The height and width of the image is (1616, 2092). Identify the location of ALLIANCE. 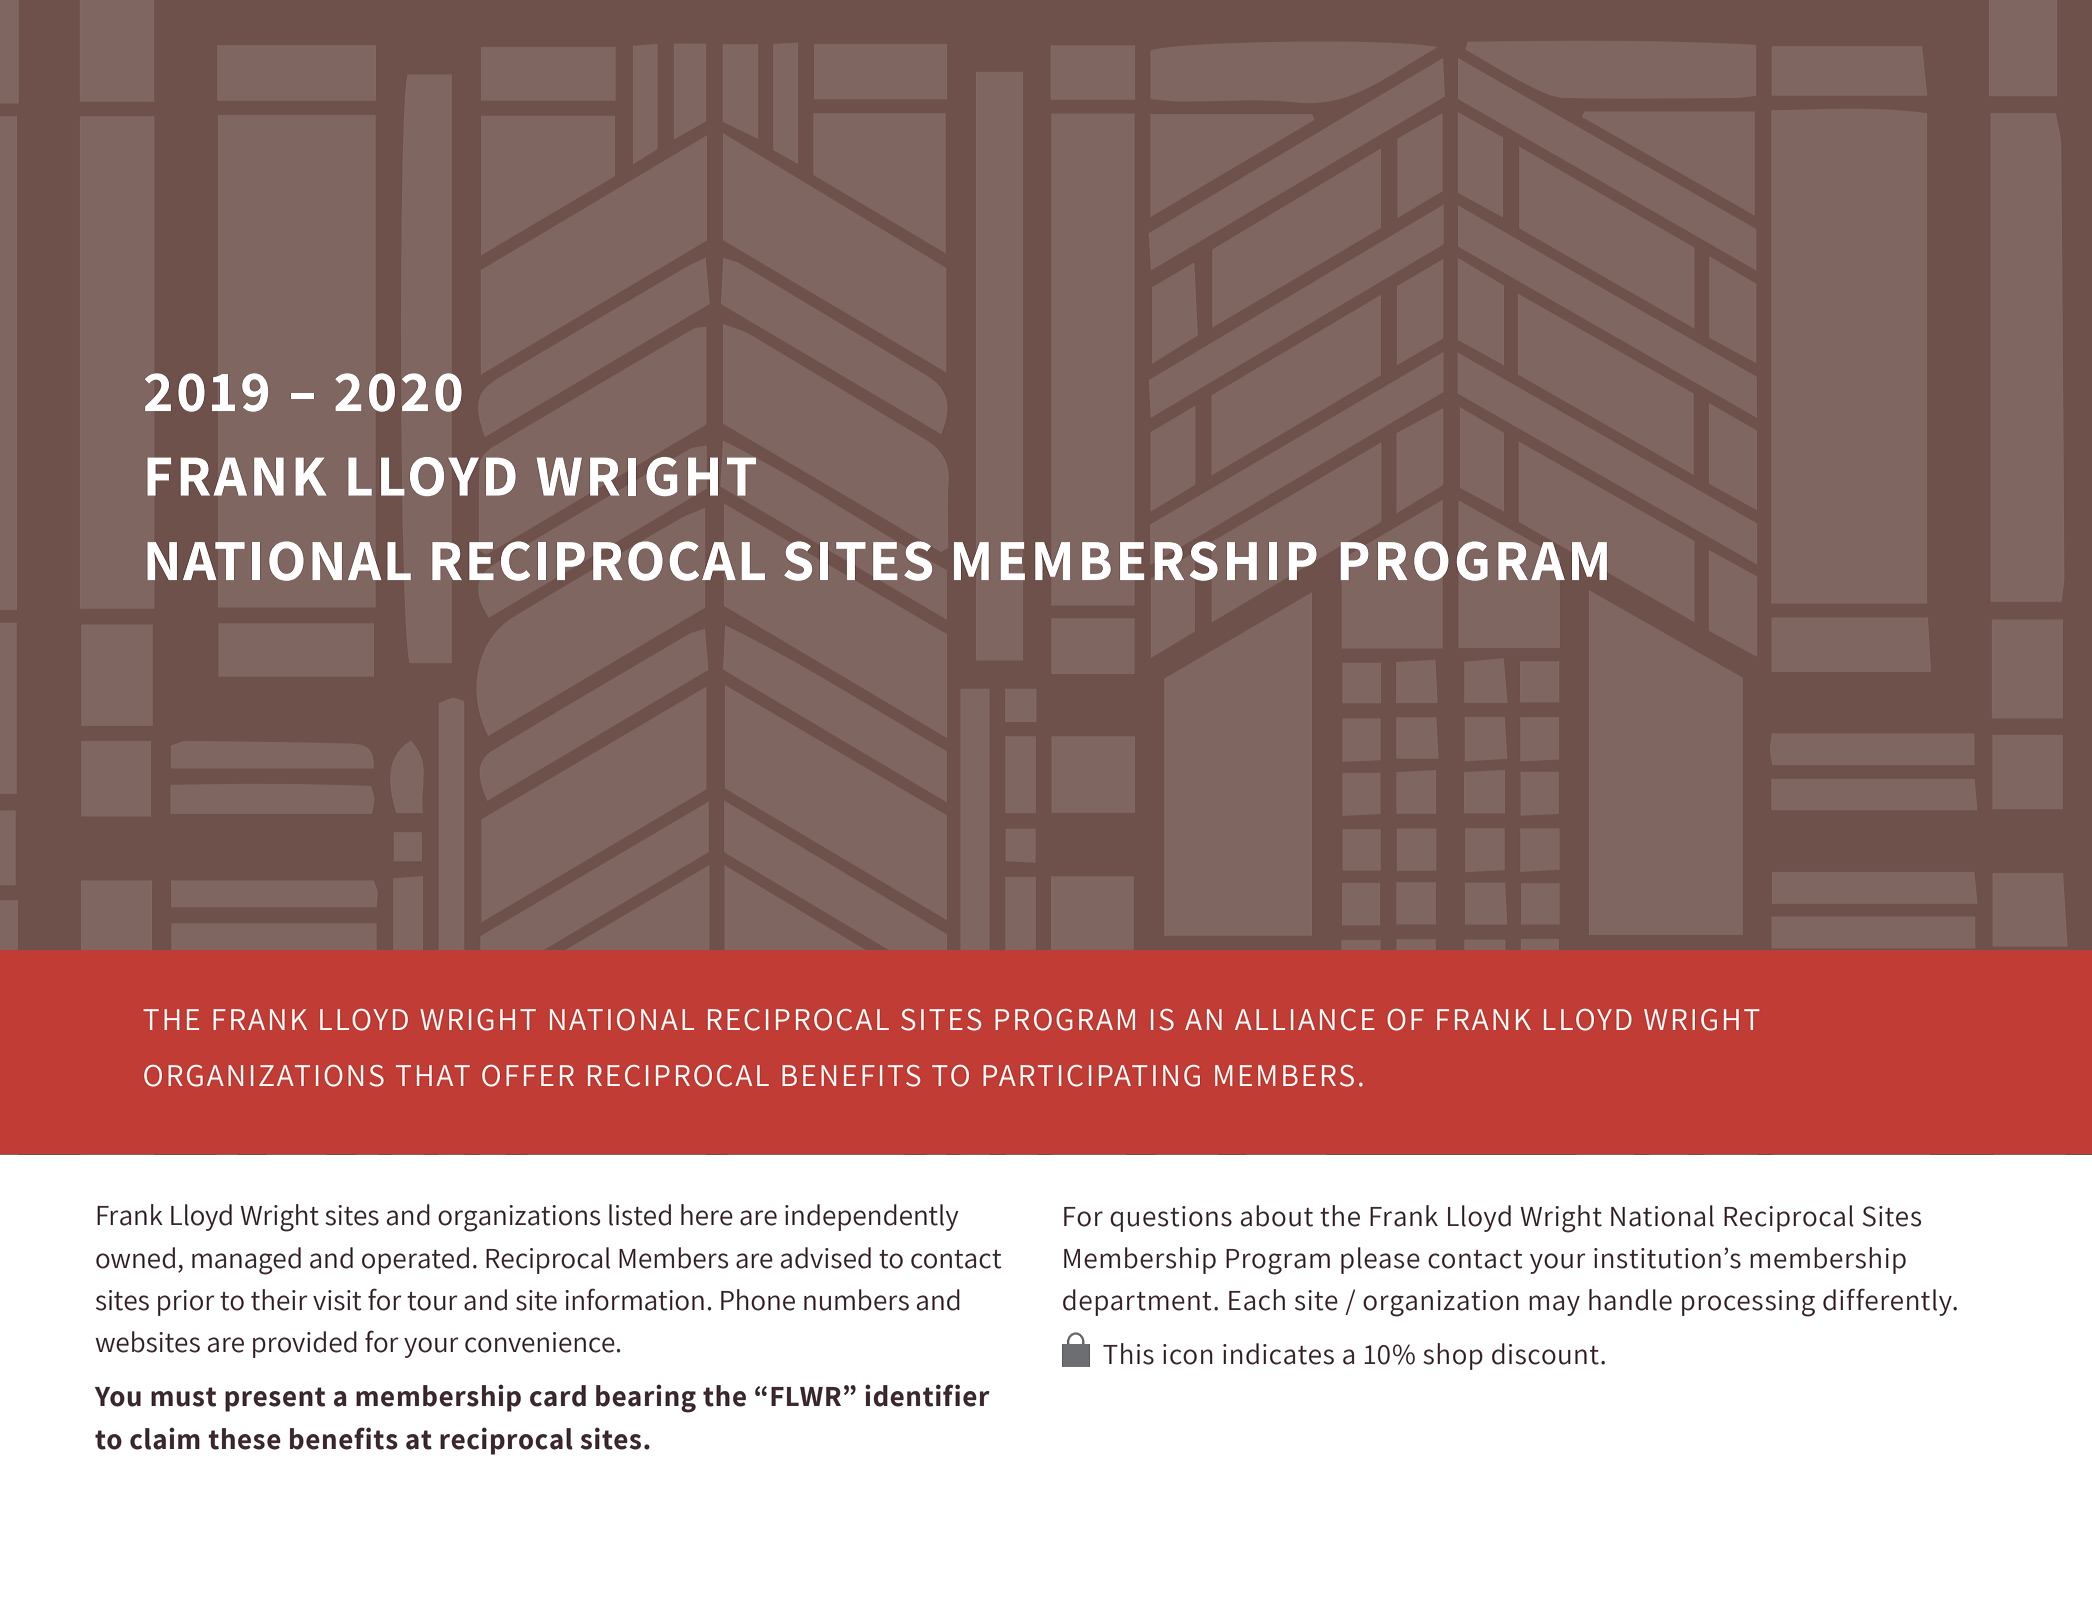
(1305, 1020).
